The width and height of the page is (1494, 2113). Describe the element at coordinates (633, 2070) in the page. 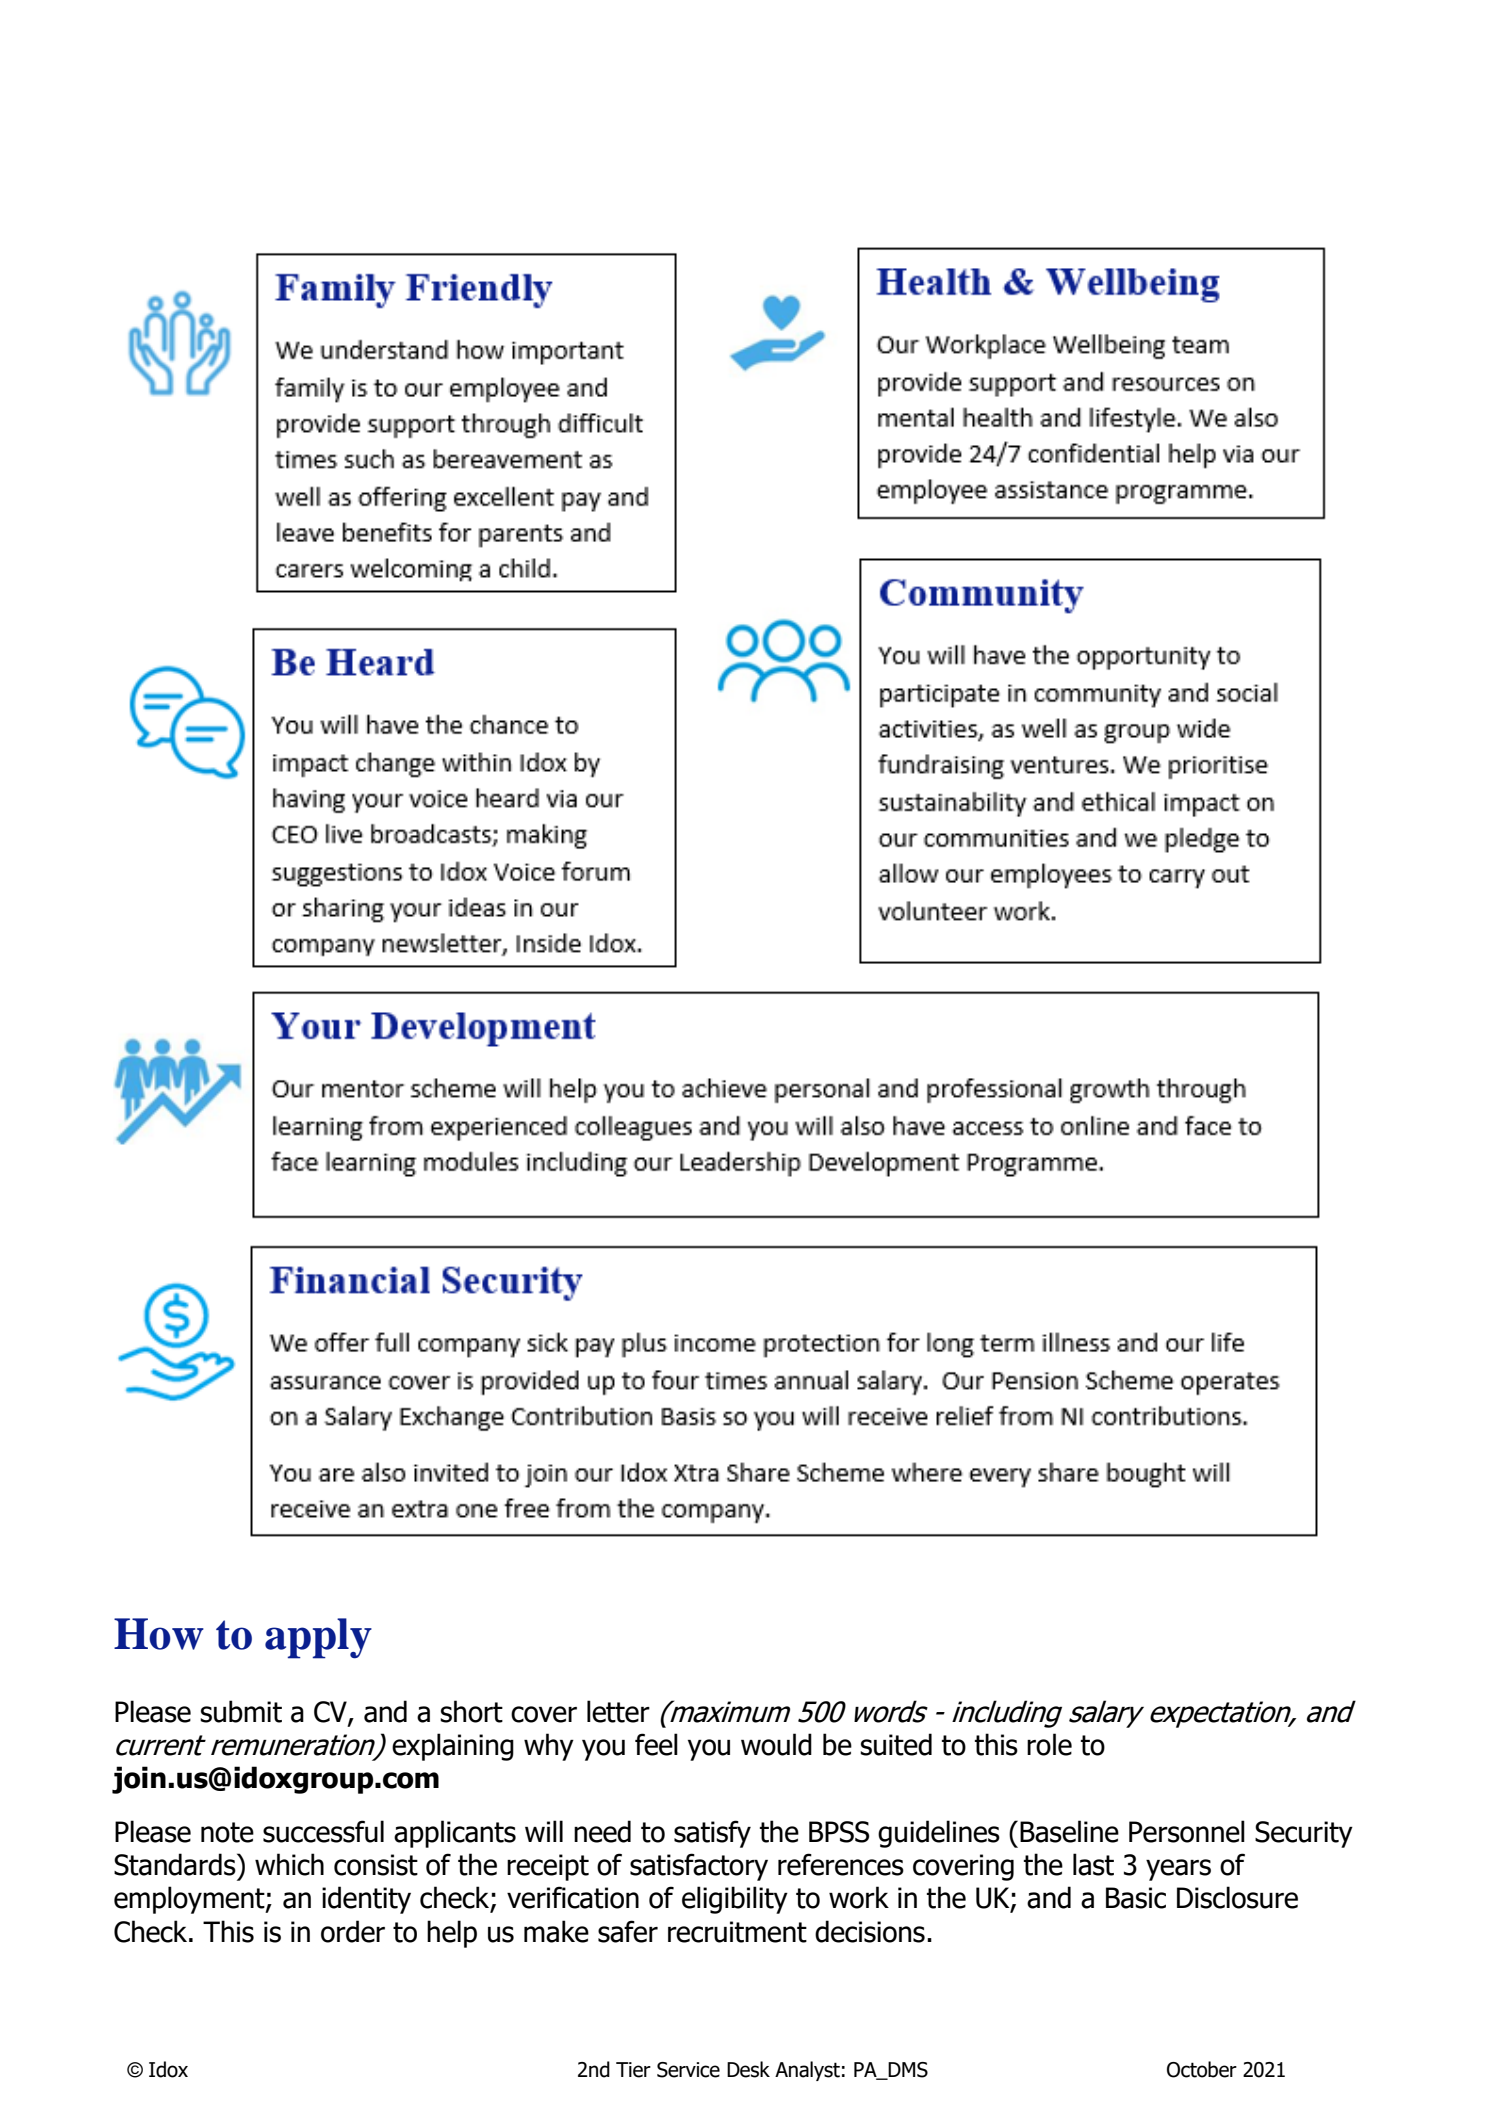

I see `Tier` at that location.
